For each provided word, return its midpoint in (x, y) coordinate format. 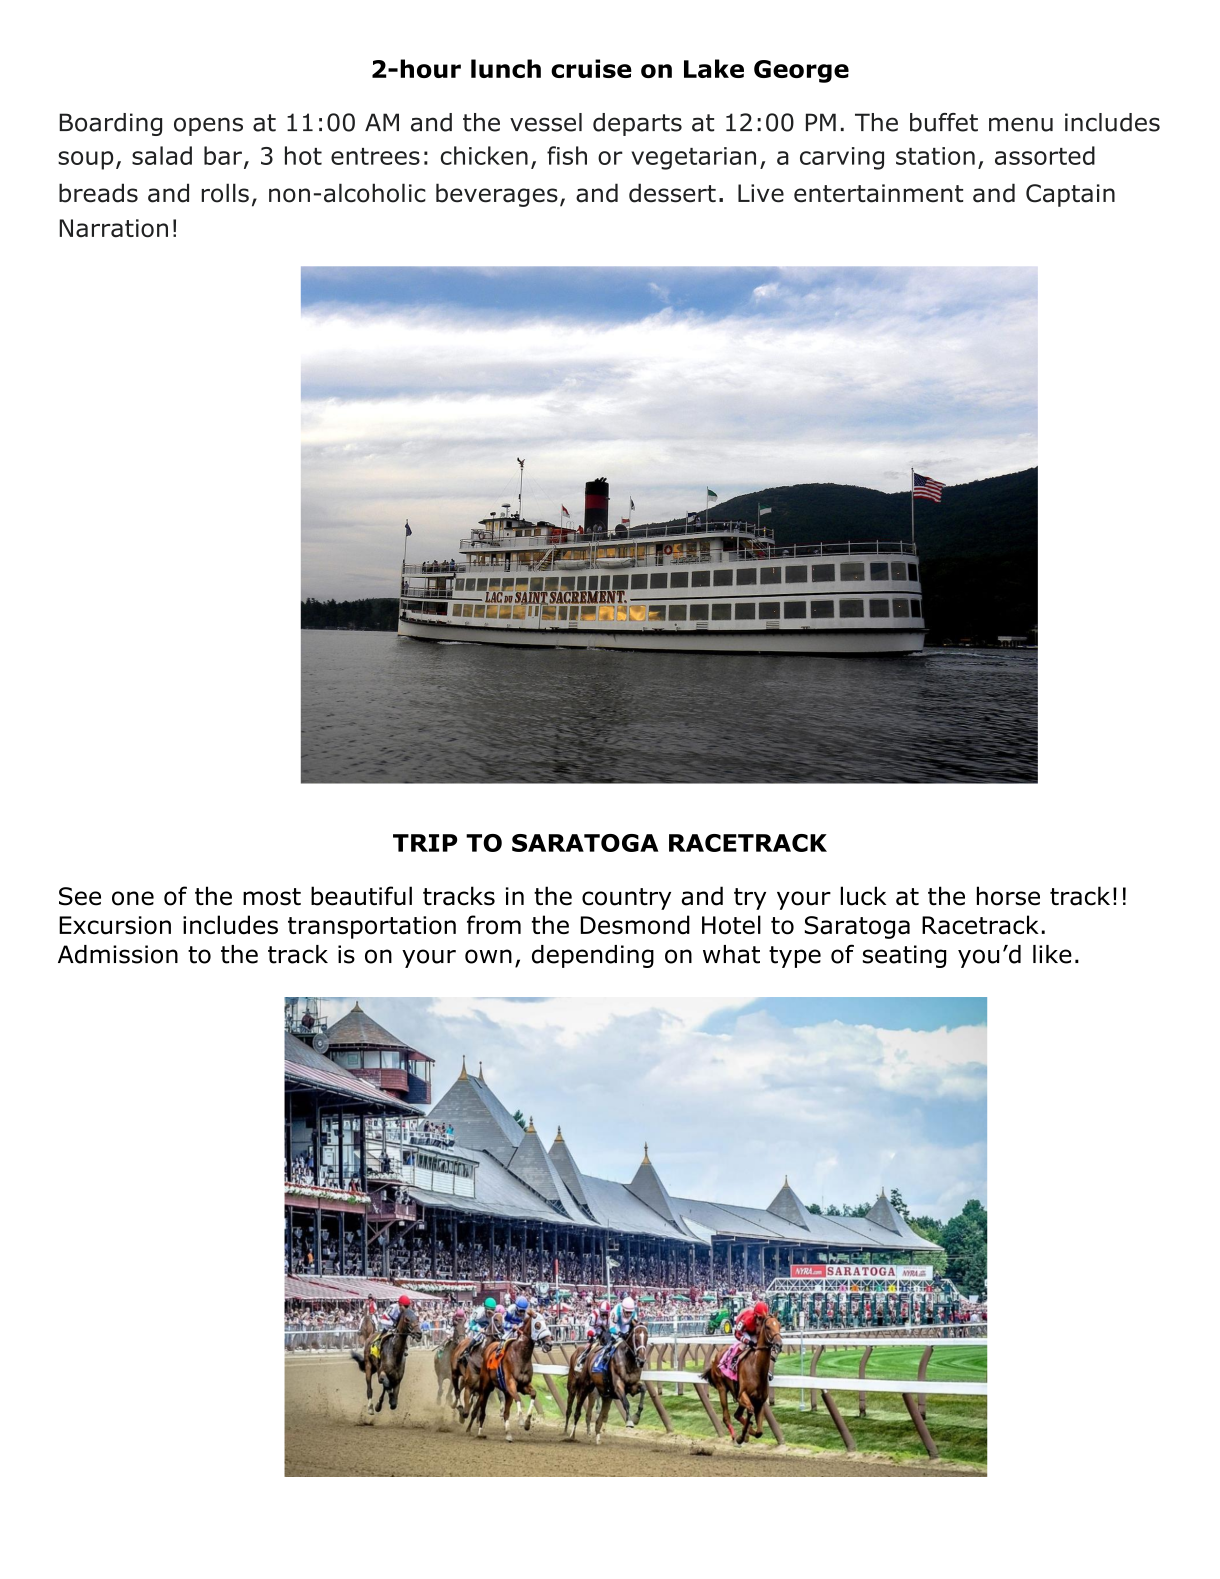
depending (593, 956)
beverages (497, 195)
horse (1008, 896)
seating (904, 956)
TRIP (425, 843)
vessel (546, 122)
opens (208, 126)
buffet (944, 122)
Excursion (115, 925)
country (626, 899)
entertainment (878, 193)
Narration (113, 228)
